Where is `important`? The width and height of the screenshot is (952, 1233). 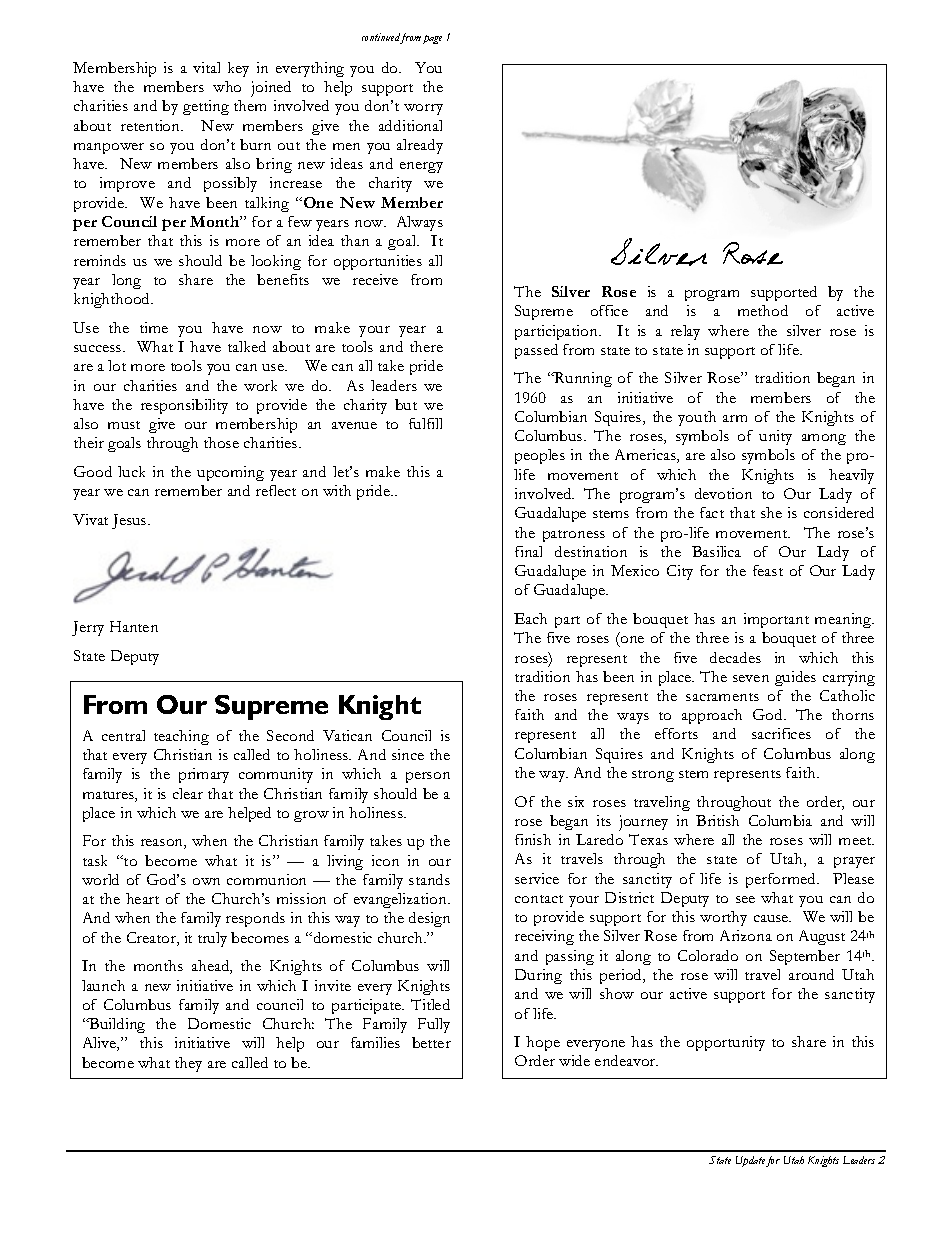
important is located at coordinates (776, 620).
